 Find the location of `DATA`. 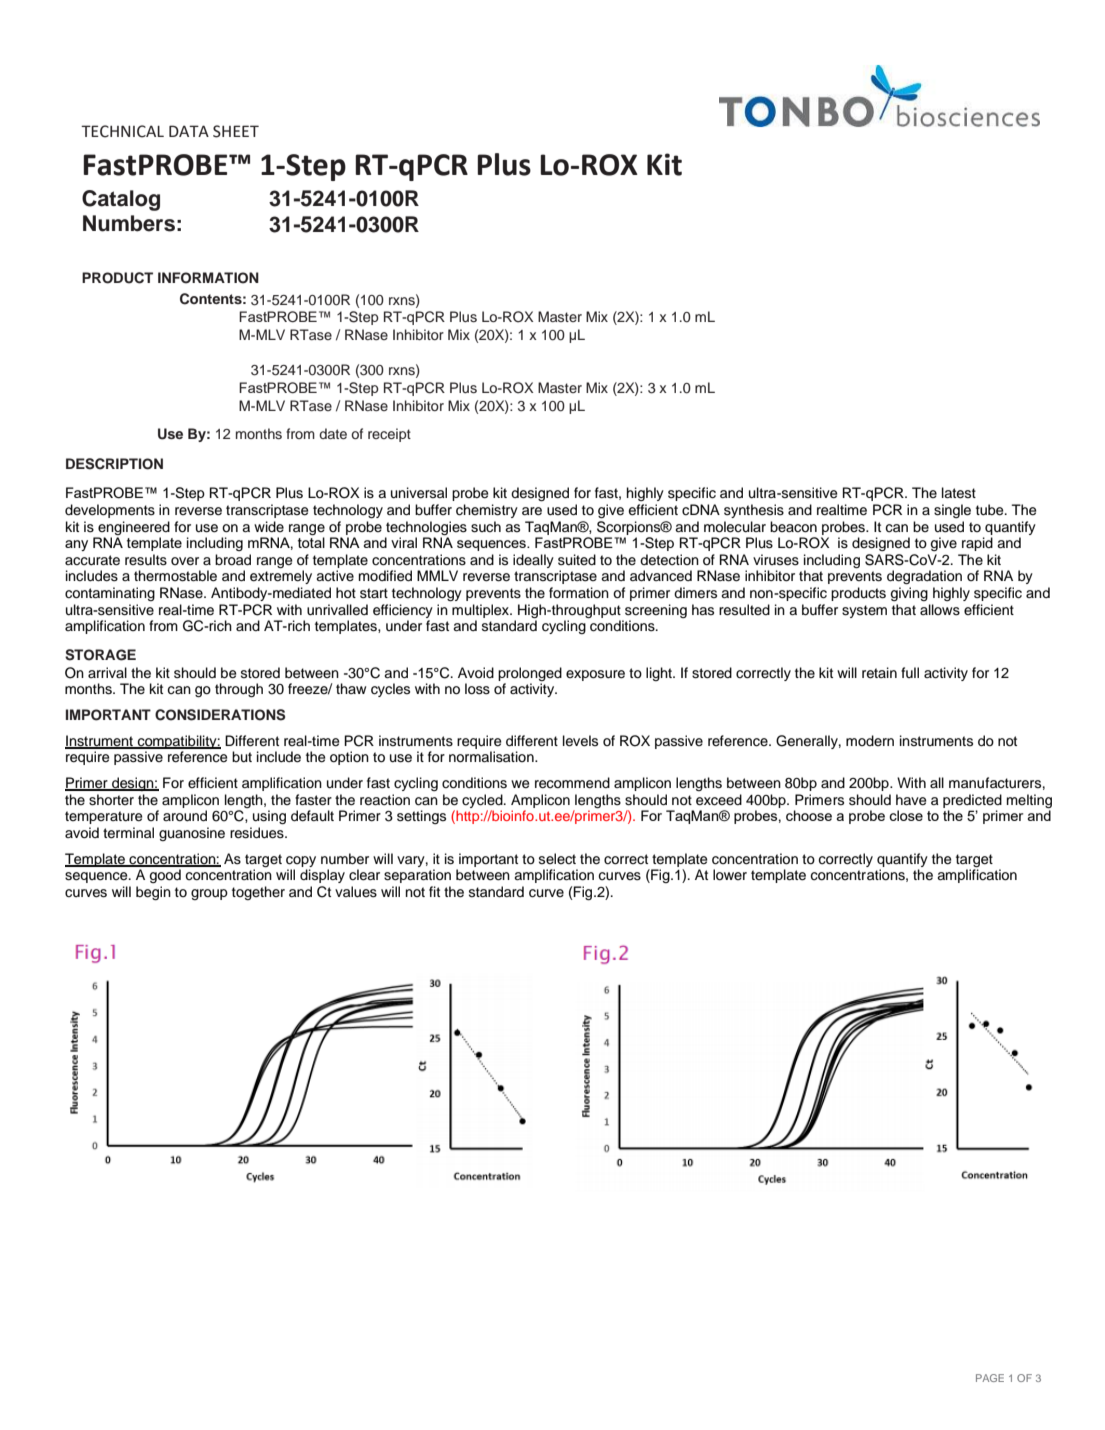

DATA is located at coordinates (189, 131).
